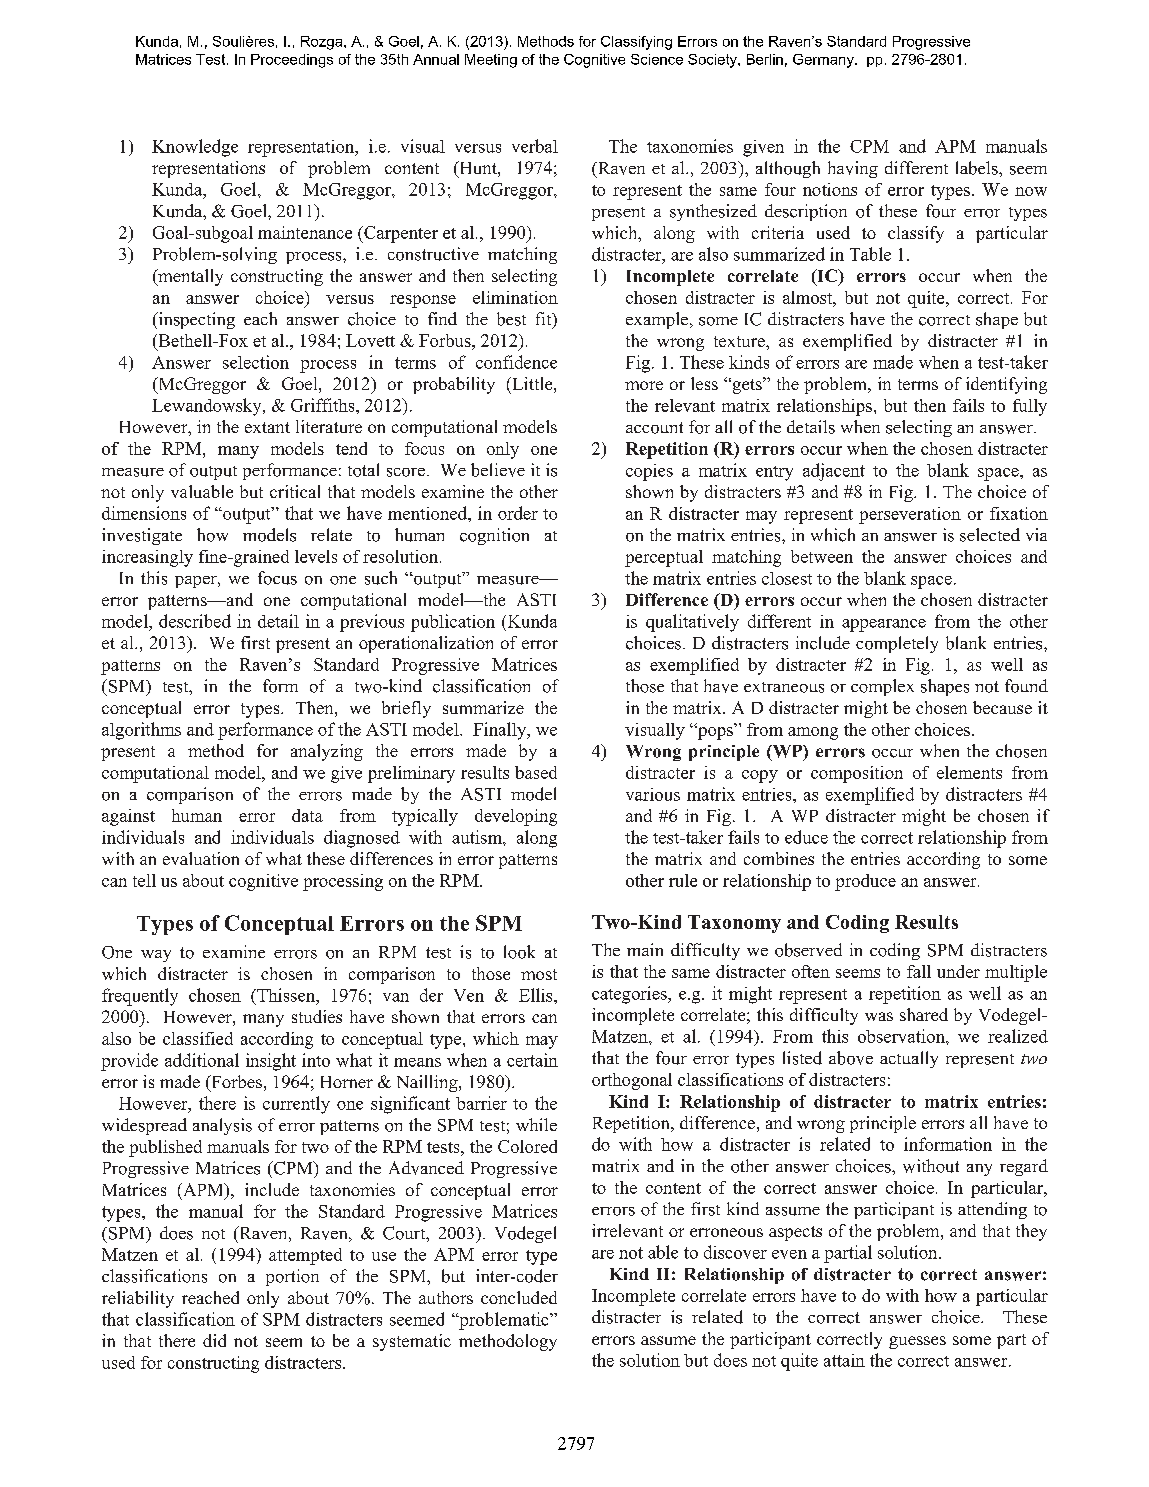 This screenshot has height=1487, width=1149. Describe the element at coordinates (519, 1297) in the screenshot. I see `concluded` at that location.
